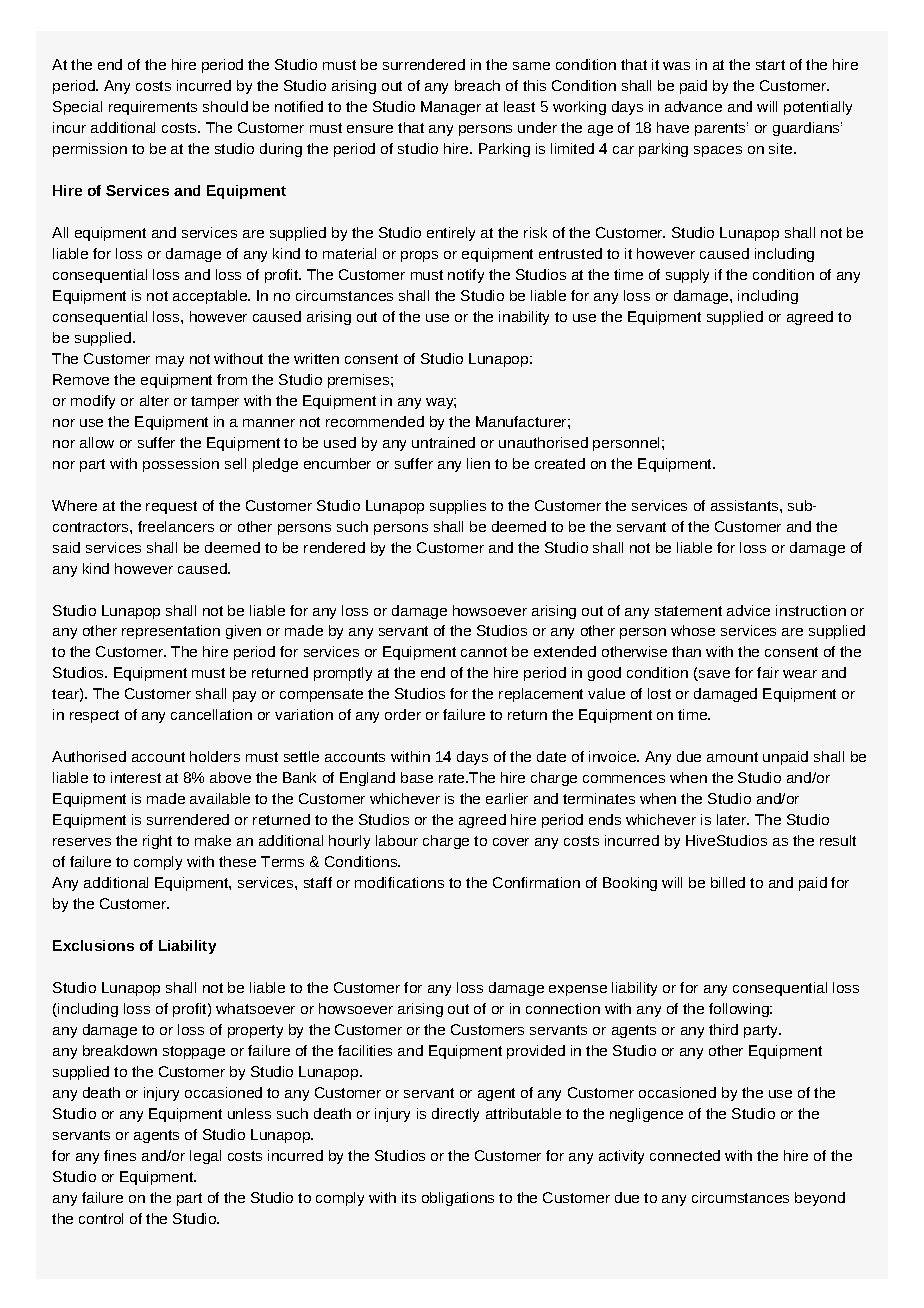 The width and height of the document is (924, 1308). What do you see at coordinates (770, 65) in the document?
I see `start` at bounding box center [770, 65].
